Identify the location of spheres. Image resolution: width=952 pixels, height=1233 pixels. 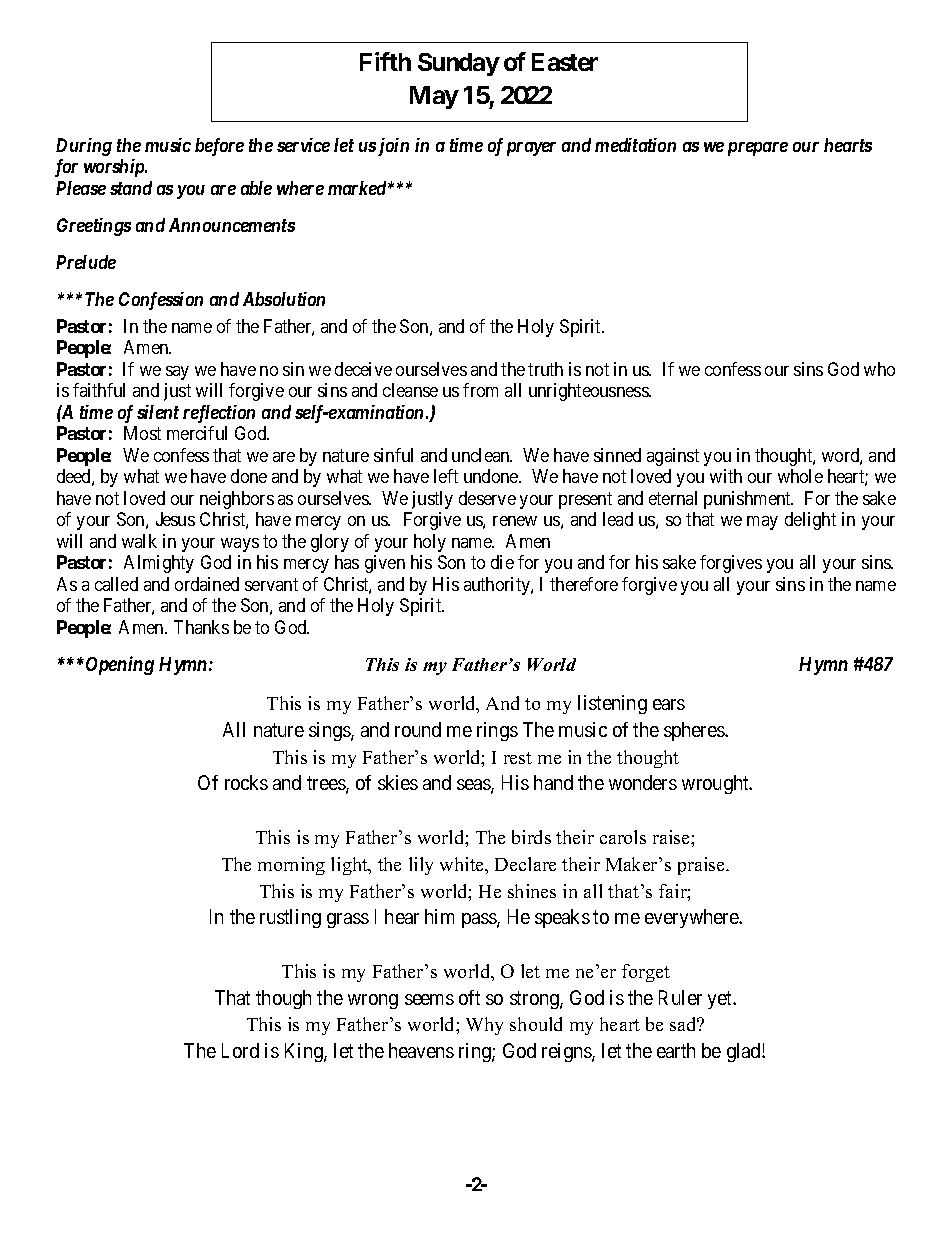
(695, 731).
